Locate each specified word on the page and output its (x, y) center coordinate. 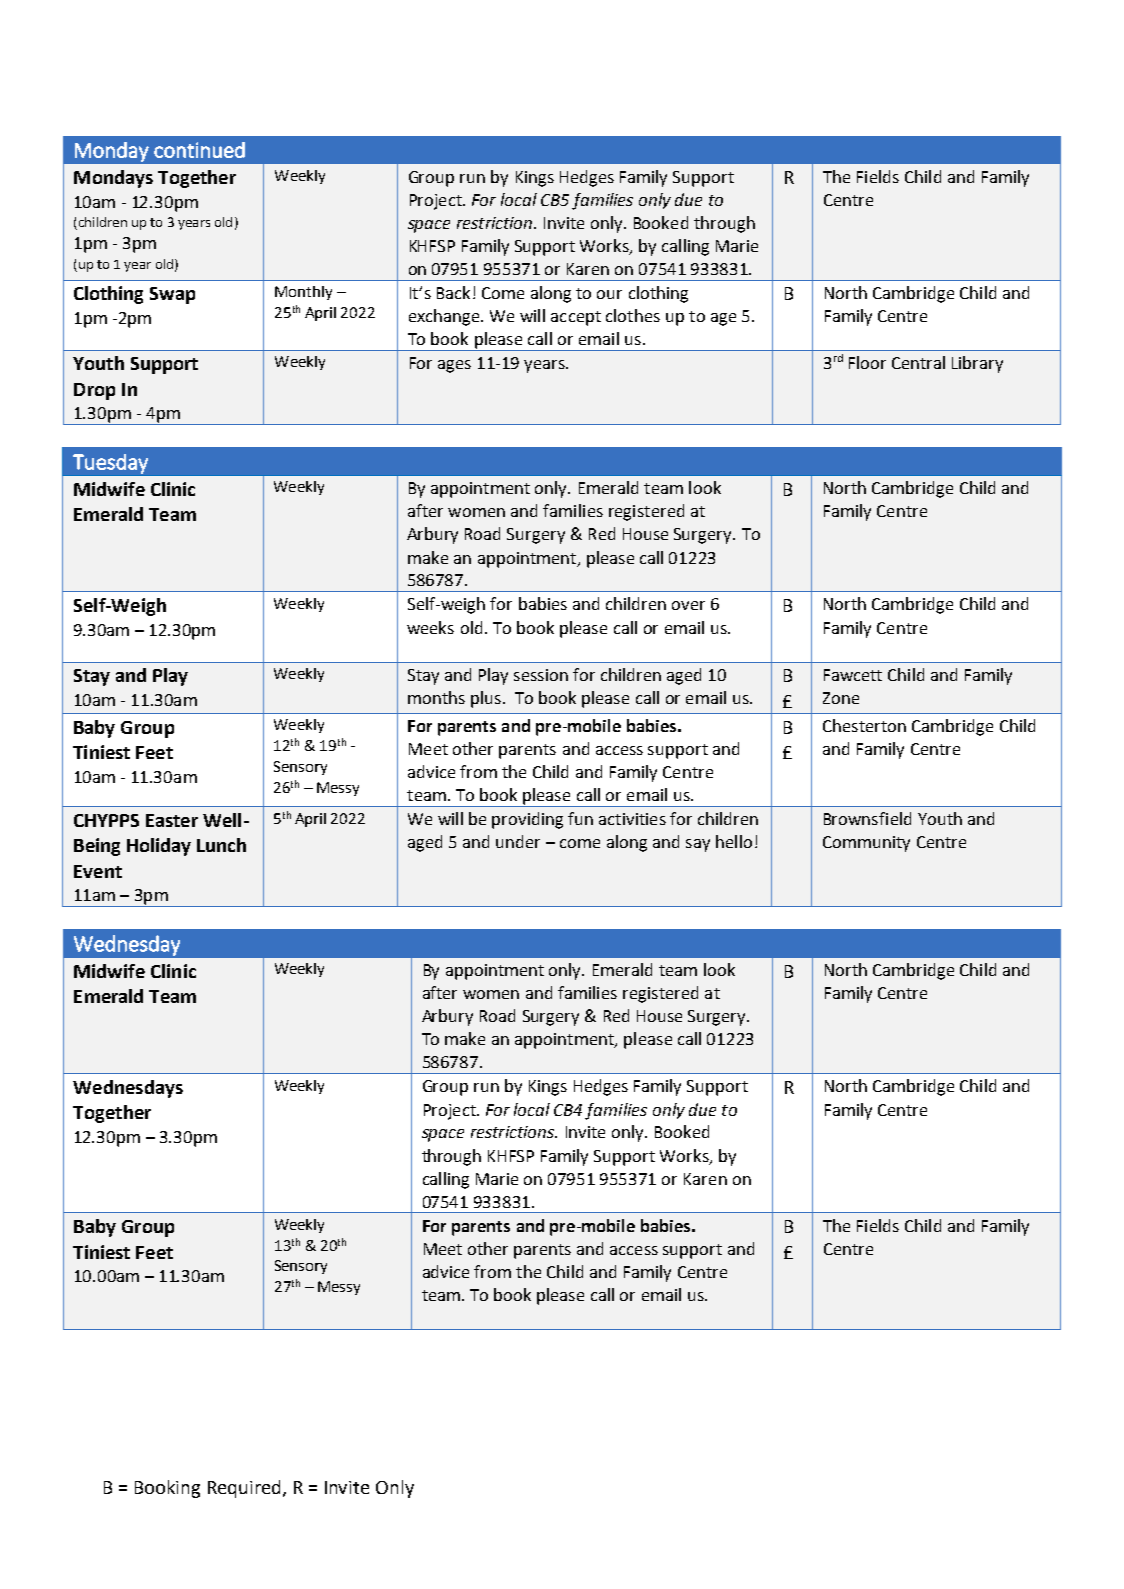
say (698, 845)
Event (98, 871)
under (518, 841)
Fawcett (853, 675)
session (541, 675)
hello (734, 841)
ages (454, 366)
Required (246, 1489)
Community (866, 844)
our (609, 294)
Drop (94, 391)
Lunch (221, 845)
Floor (867, 362)
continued (199, 150)
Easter (172, 820)
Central (918, 362)
